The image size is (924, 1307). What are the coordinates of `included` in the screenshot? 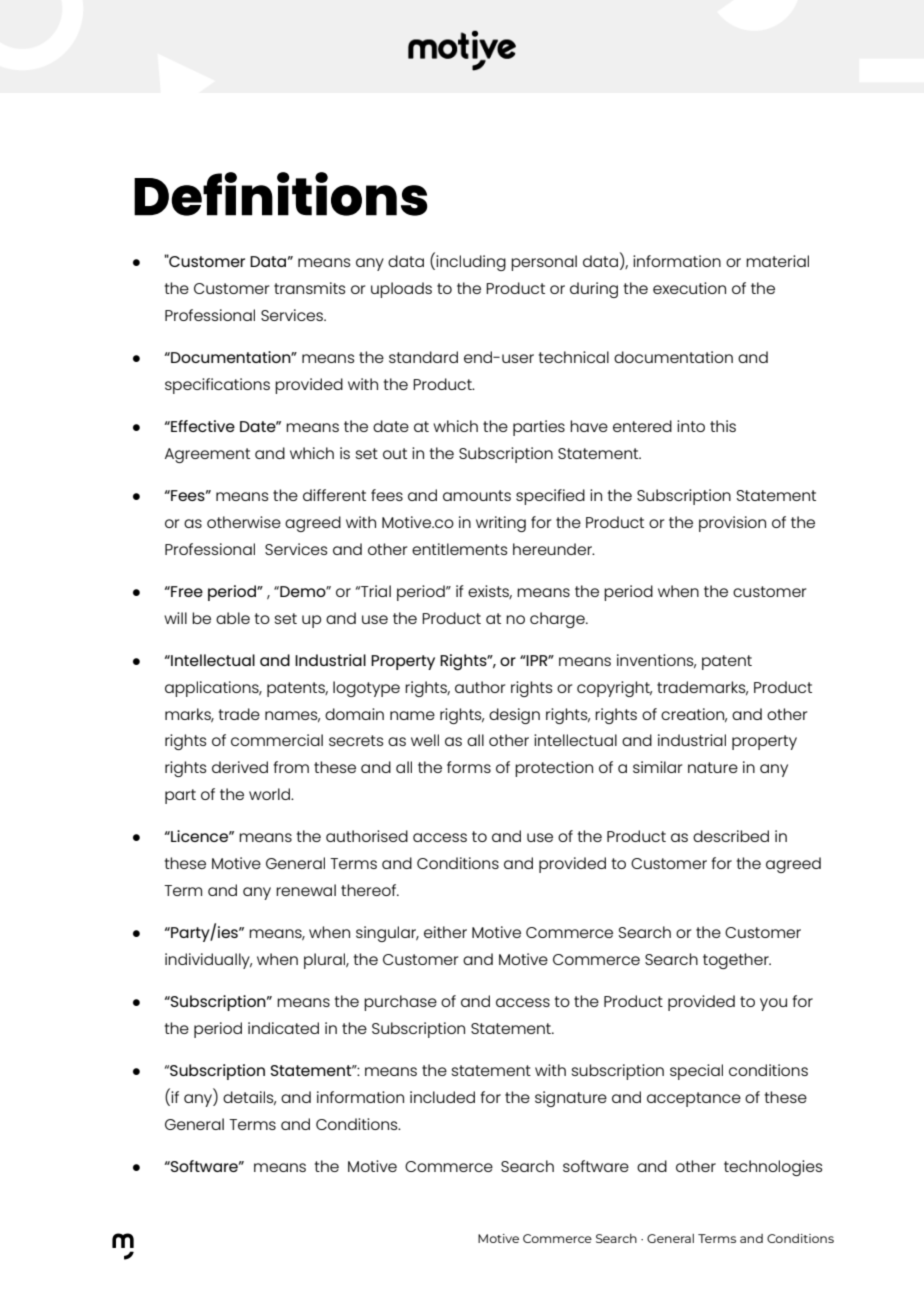 It's located at (442, 1097).
